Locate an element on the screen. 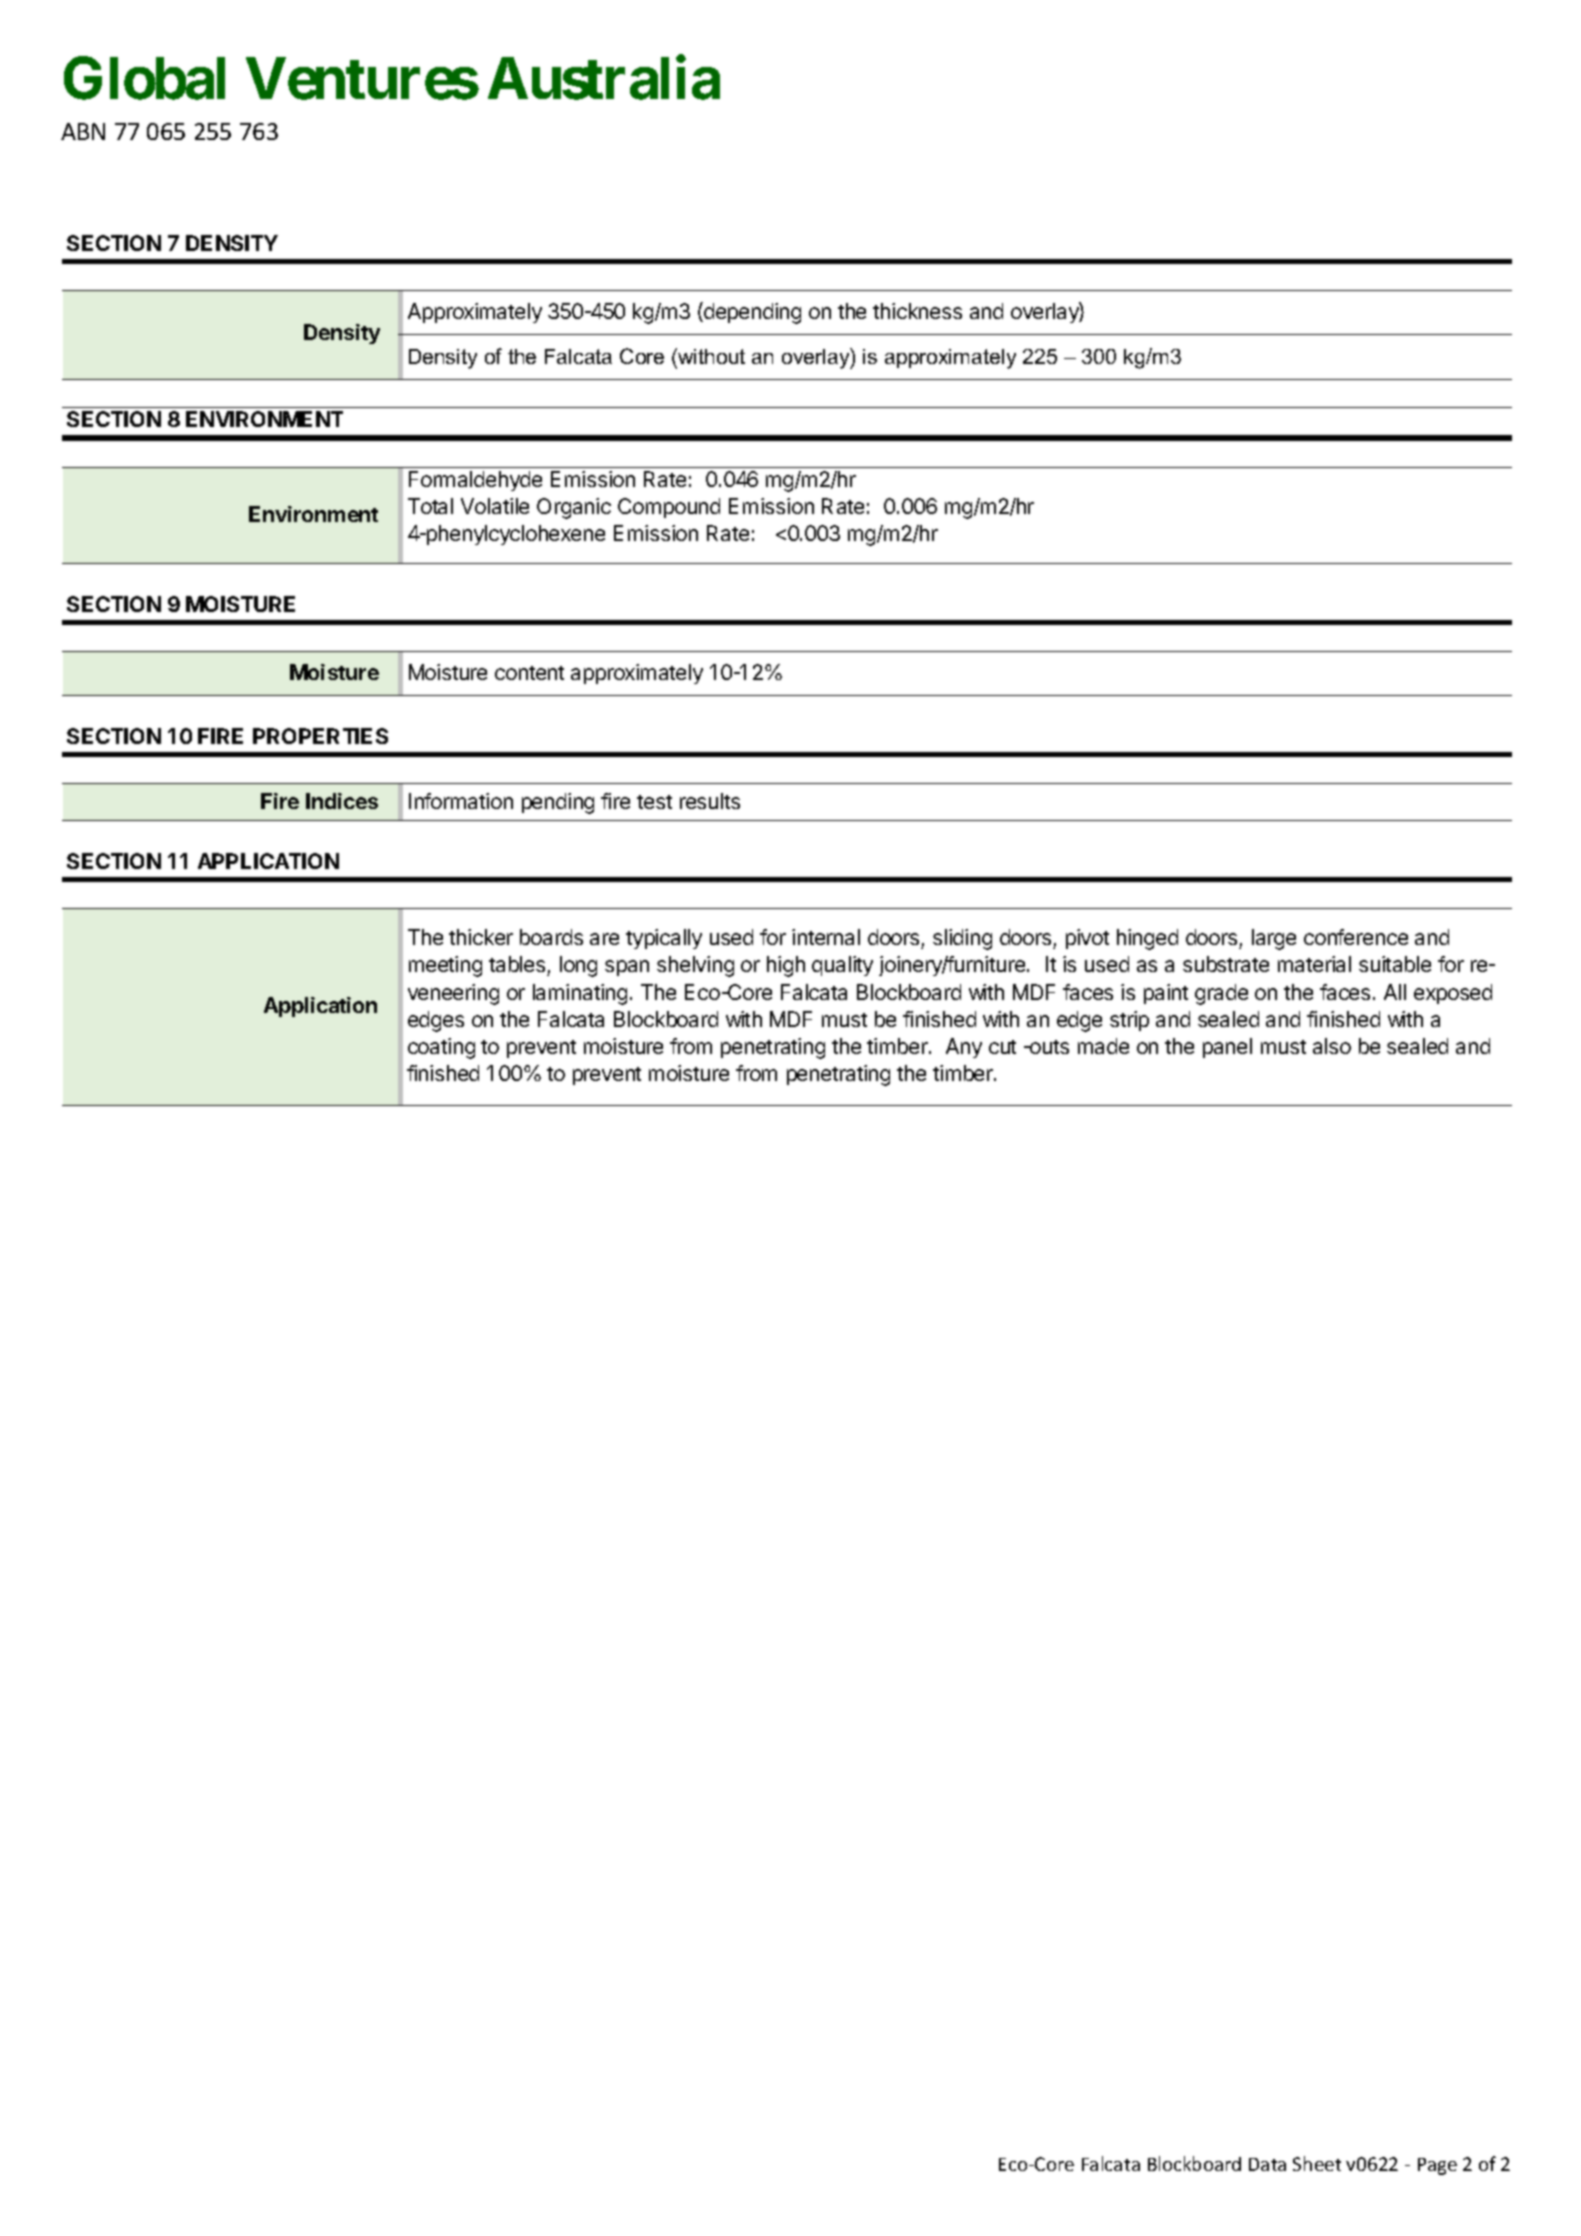 Image resolution: width=1581 pixels, height=2236 pixels. Australia is located at coordinates (604, 78).
